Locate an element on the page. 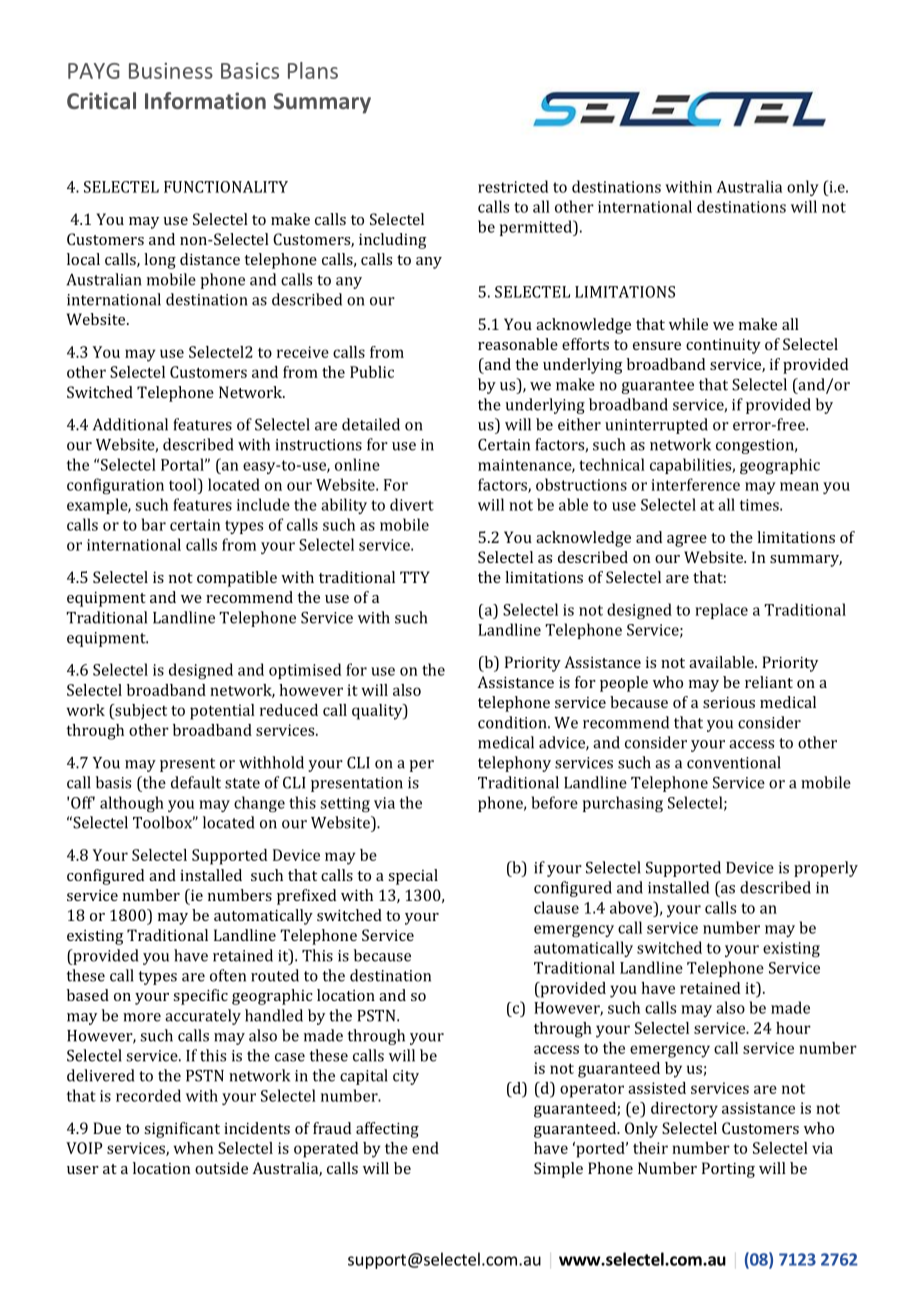 The width and height of the page is (924, 1307). properly is located at coordinates (826, 869).
